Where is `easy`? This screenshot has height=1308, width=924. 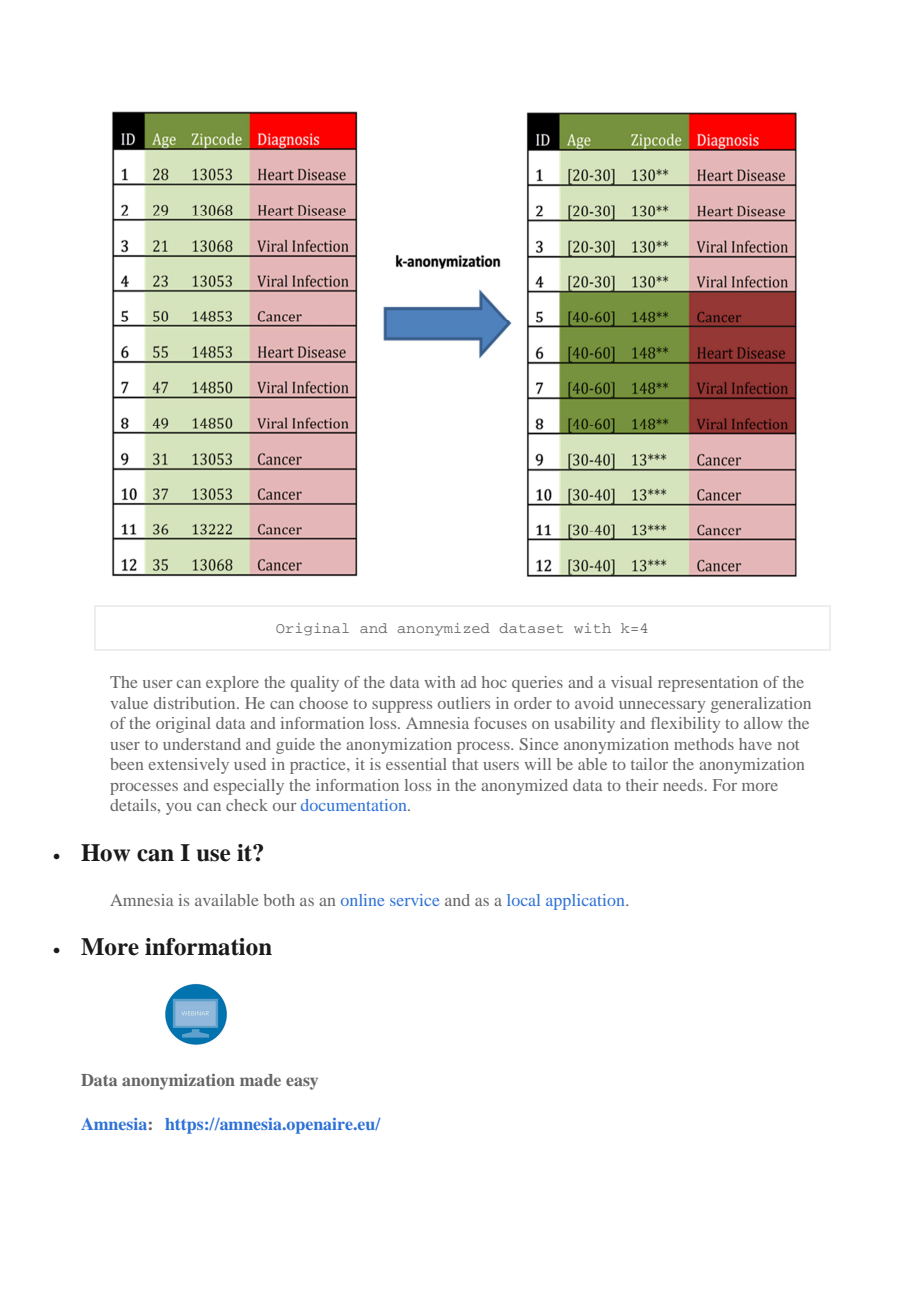
easy is located at coordinates (302, 1083).
